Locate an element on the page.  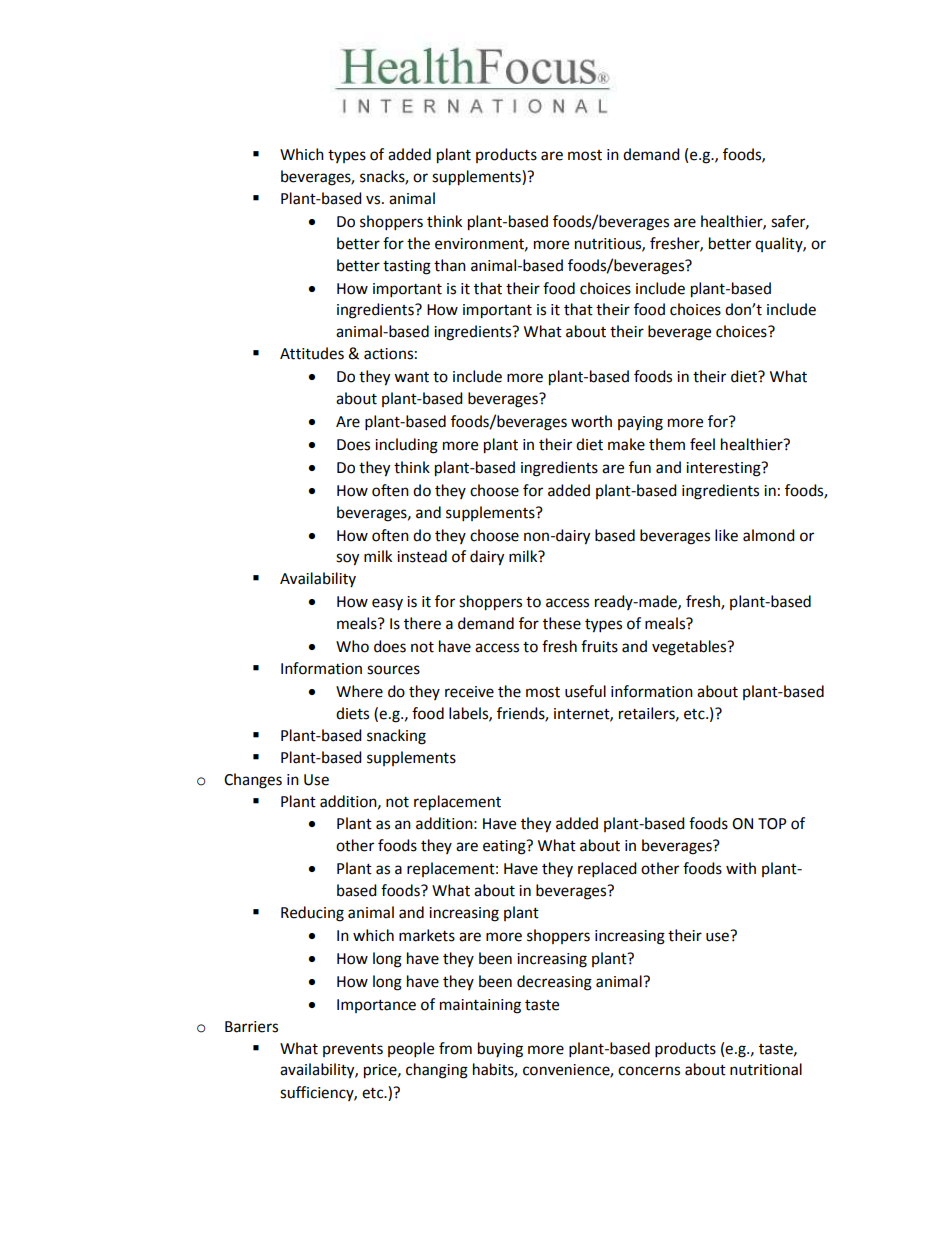
Who is located at coordinates (352, 646).
